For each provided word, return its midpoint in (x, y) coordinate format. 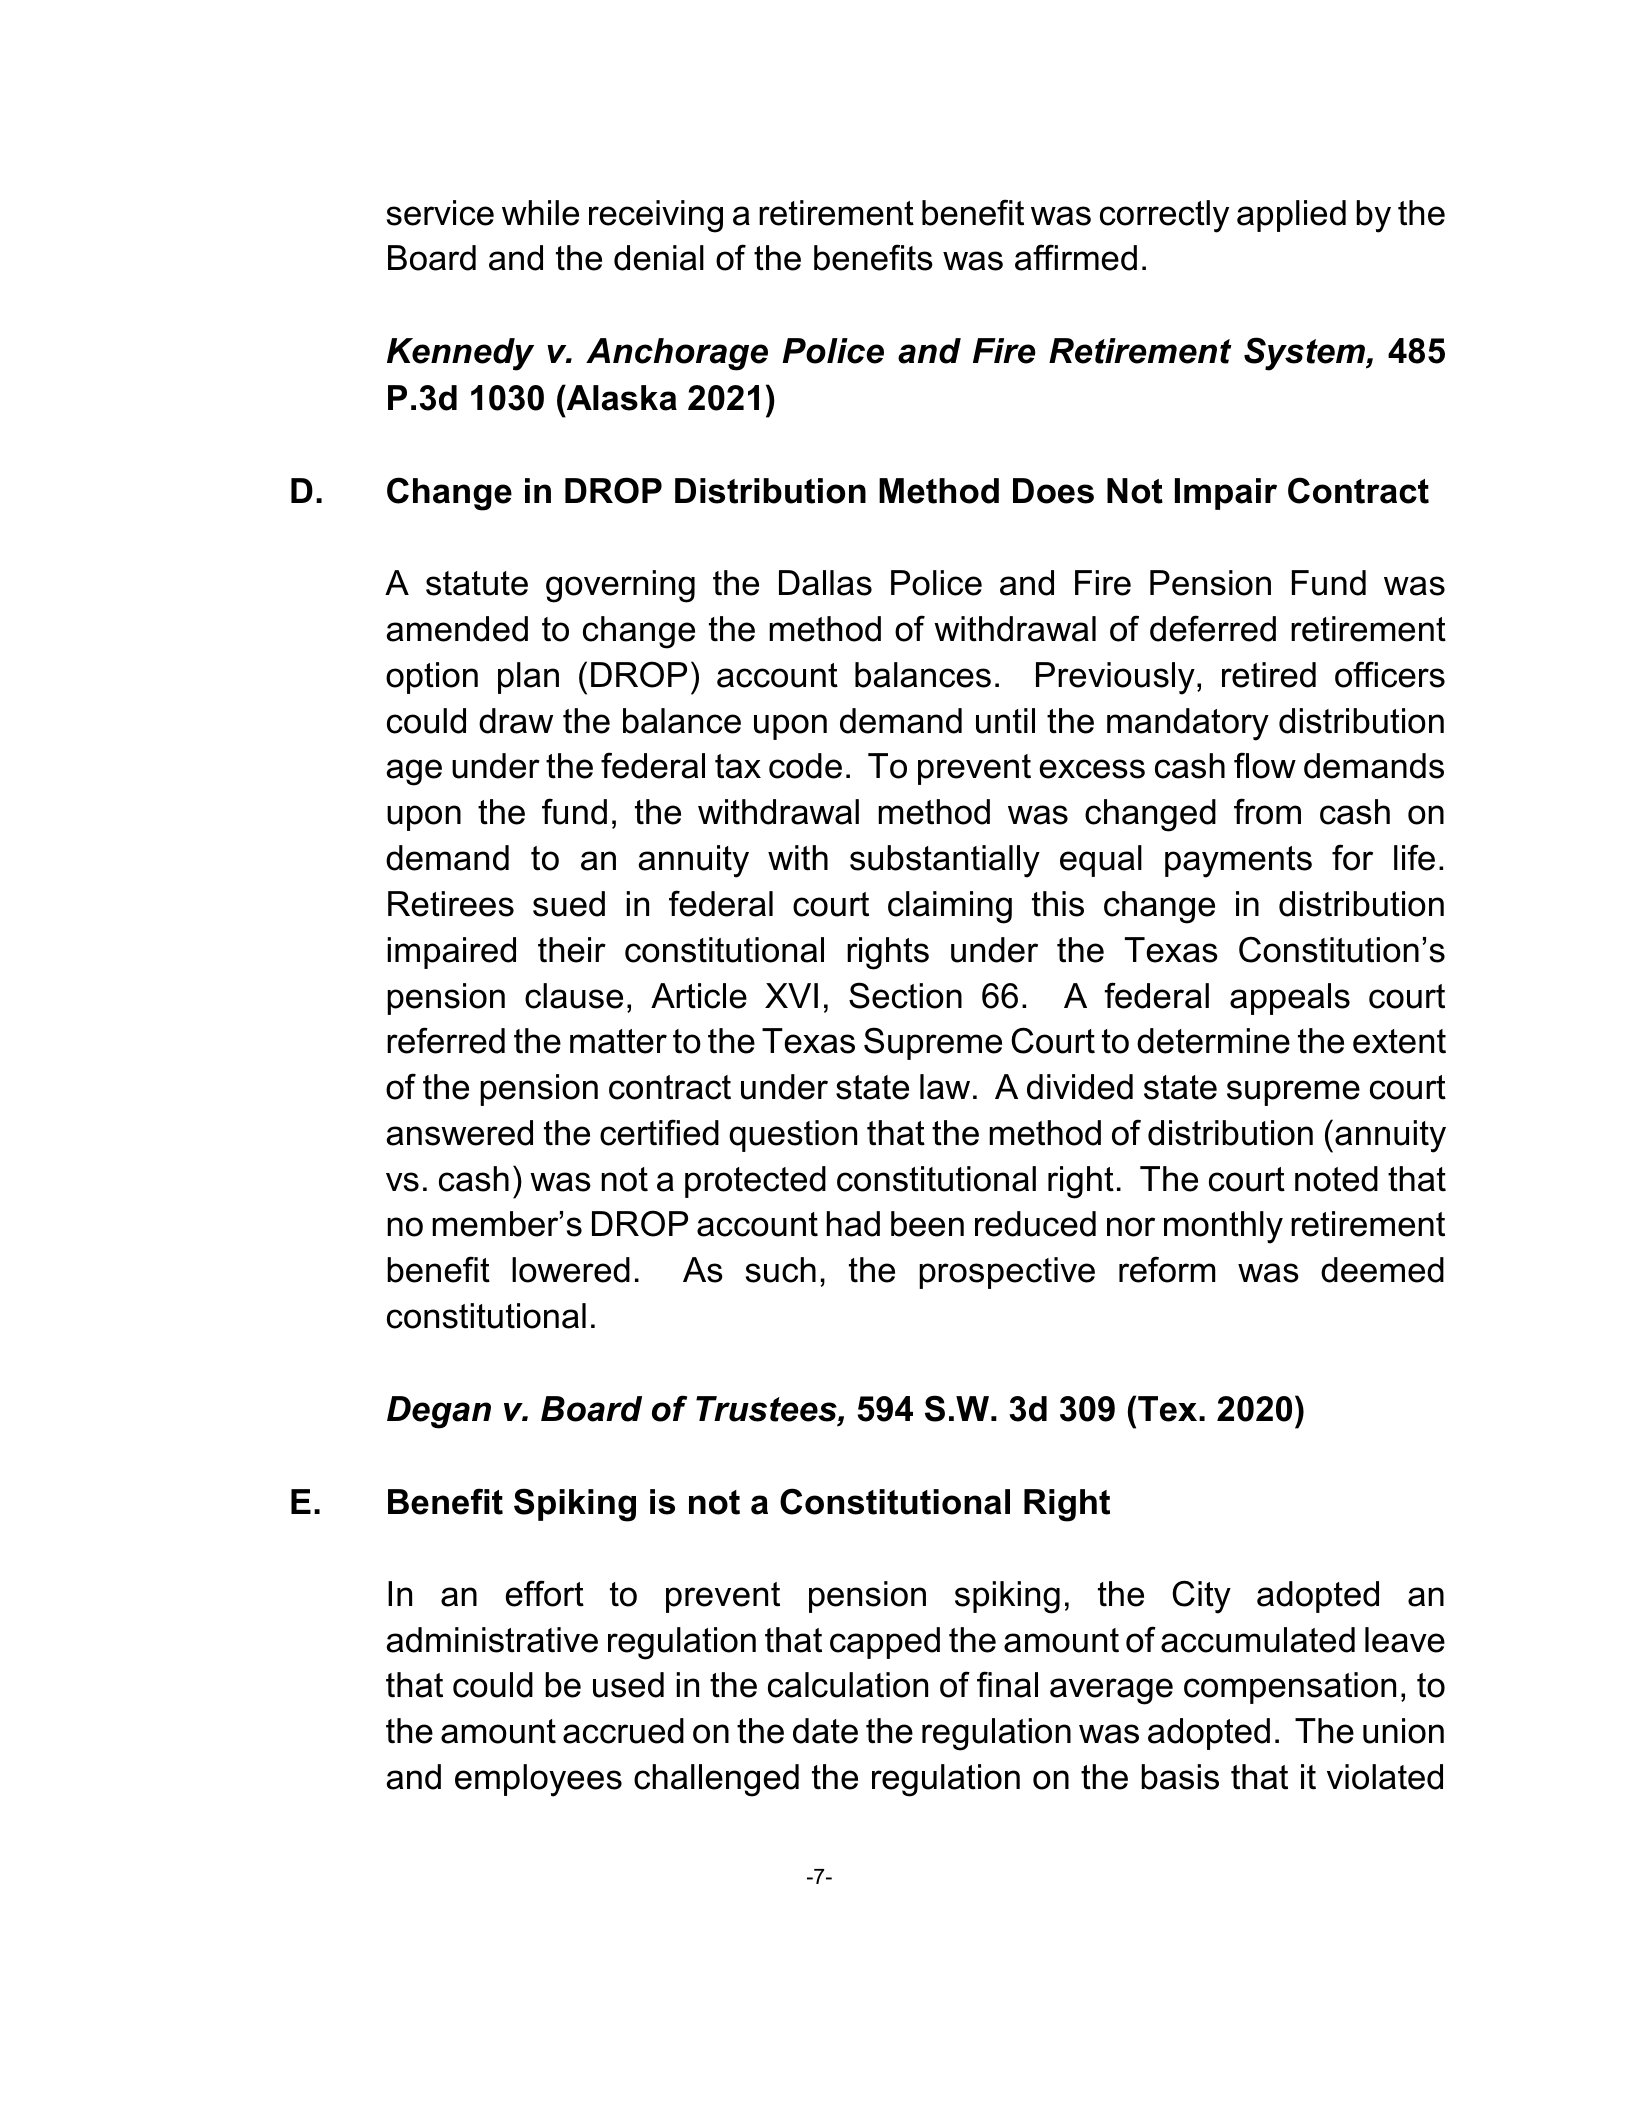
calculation (848, 1685)
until (1005, 721)
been (927, 1224)
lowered (571, 1270)
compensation (1290, 1688)
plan (528, 678)
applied (1291, 216)
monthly (1223, 1227)
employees (538, 1780)
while (540, 213)
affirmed (1076, 257)
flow (1265, 765)
